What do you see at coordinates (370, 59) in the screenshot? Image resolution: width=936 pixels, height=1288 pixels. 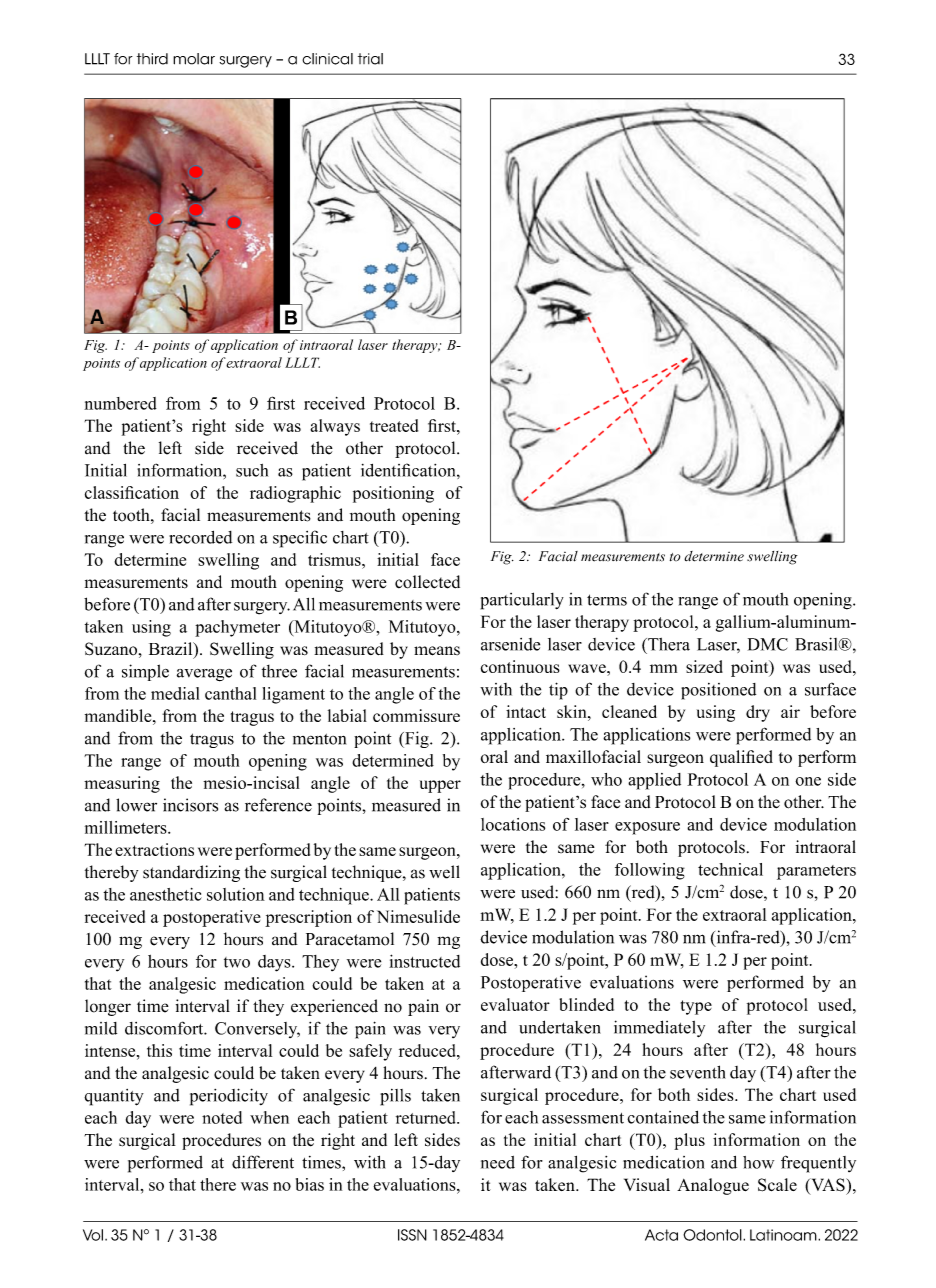 I see `trial` at bounding box center [370, 59].
